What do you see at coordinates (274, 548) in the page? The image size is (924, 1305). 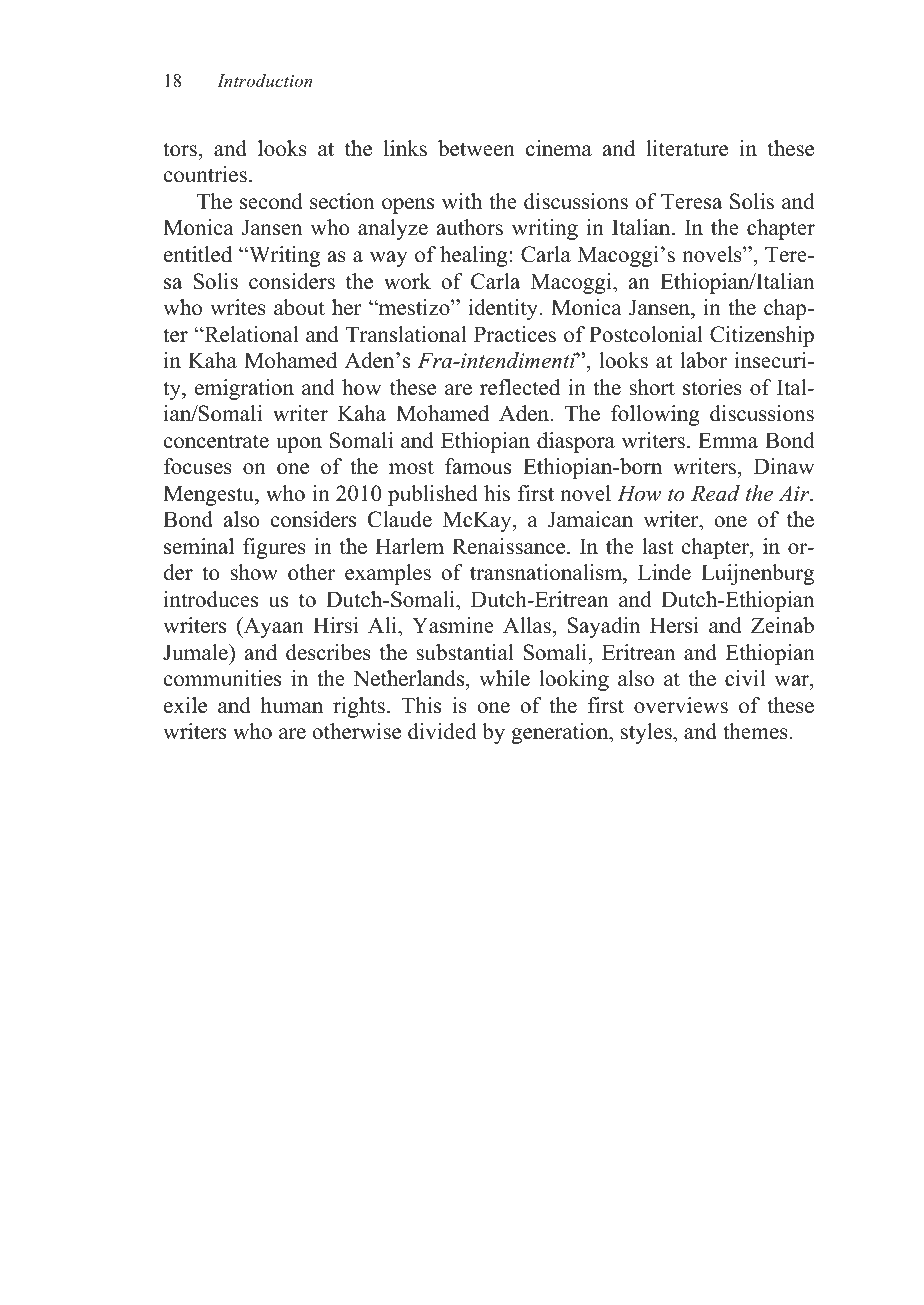 I see `figures` at bounding box center [274, 548].
